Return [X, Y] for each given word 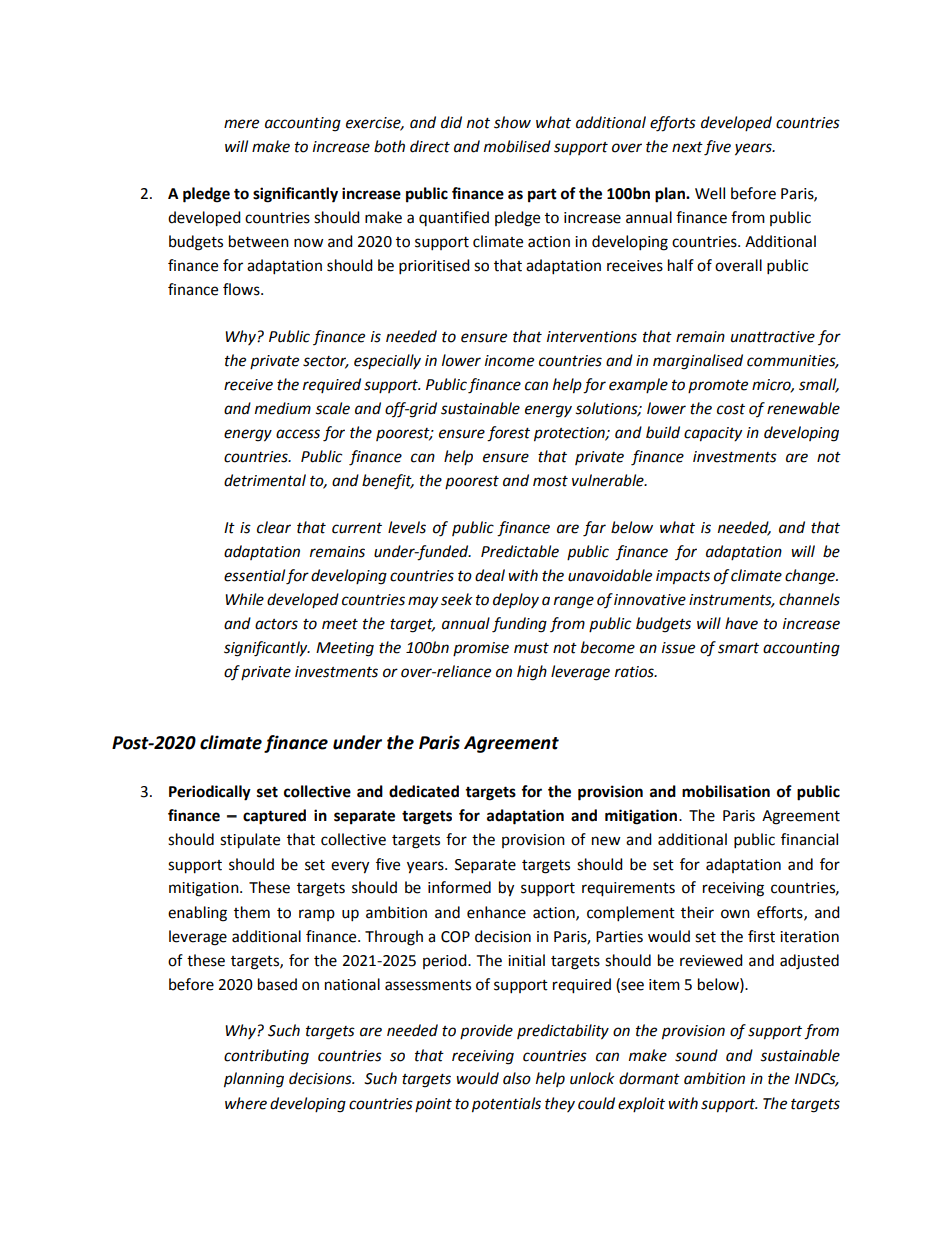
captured [274, 817]
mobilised [517, 146]
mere [241, 124]
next [687, 147]
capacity [713, 434]
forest [508, 434]
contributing [266, 1057]
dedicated [424, 791]
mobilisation [726, 791]
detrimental [265, 480]
